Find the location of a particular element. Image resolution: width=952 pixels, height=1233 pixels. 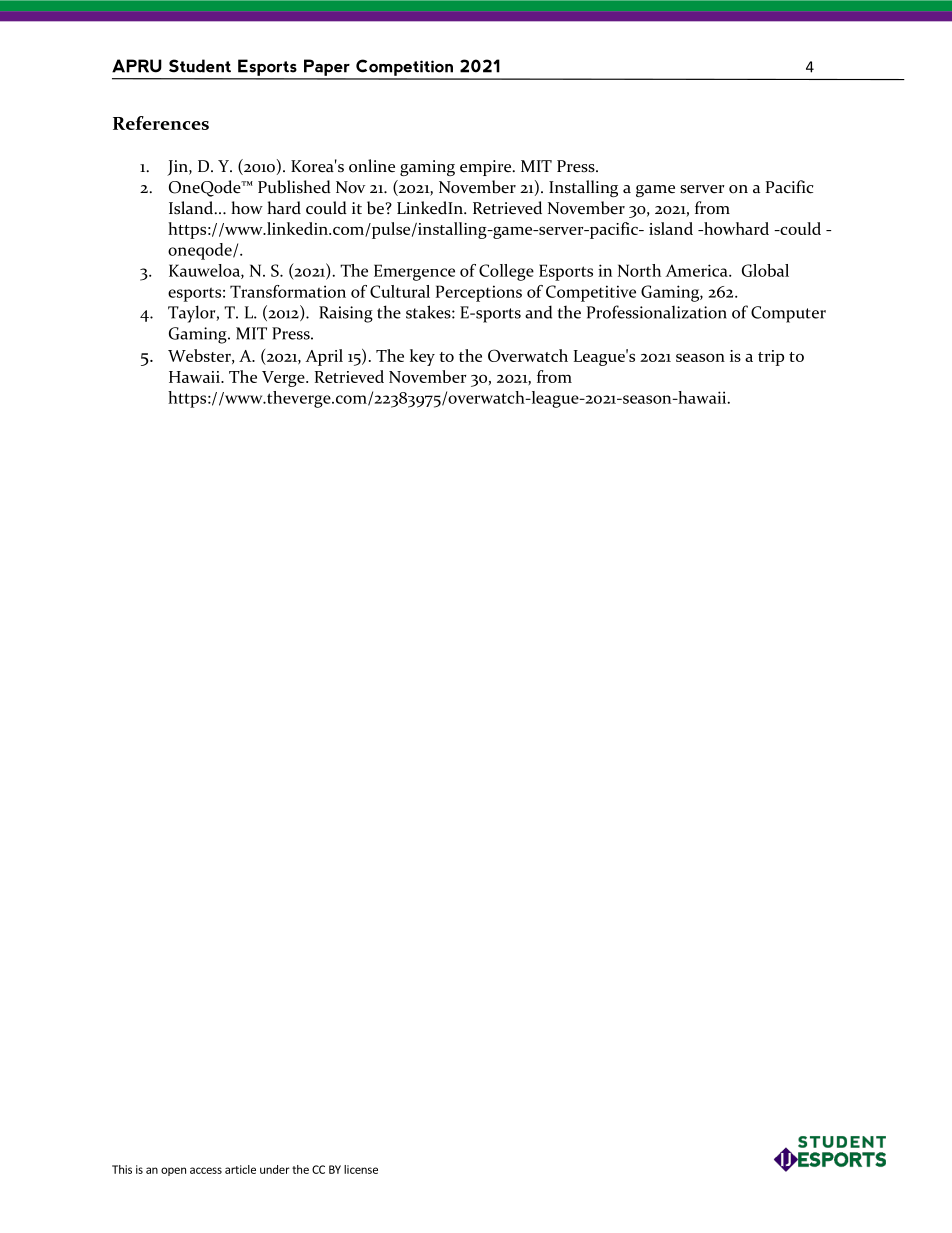

Transformation is located at coordinates (288, 291).
